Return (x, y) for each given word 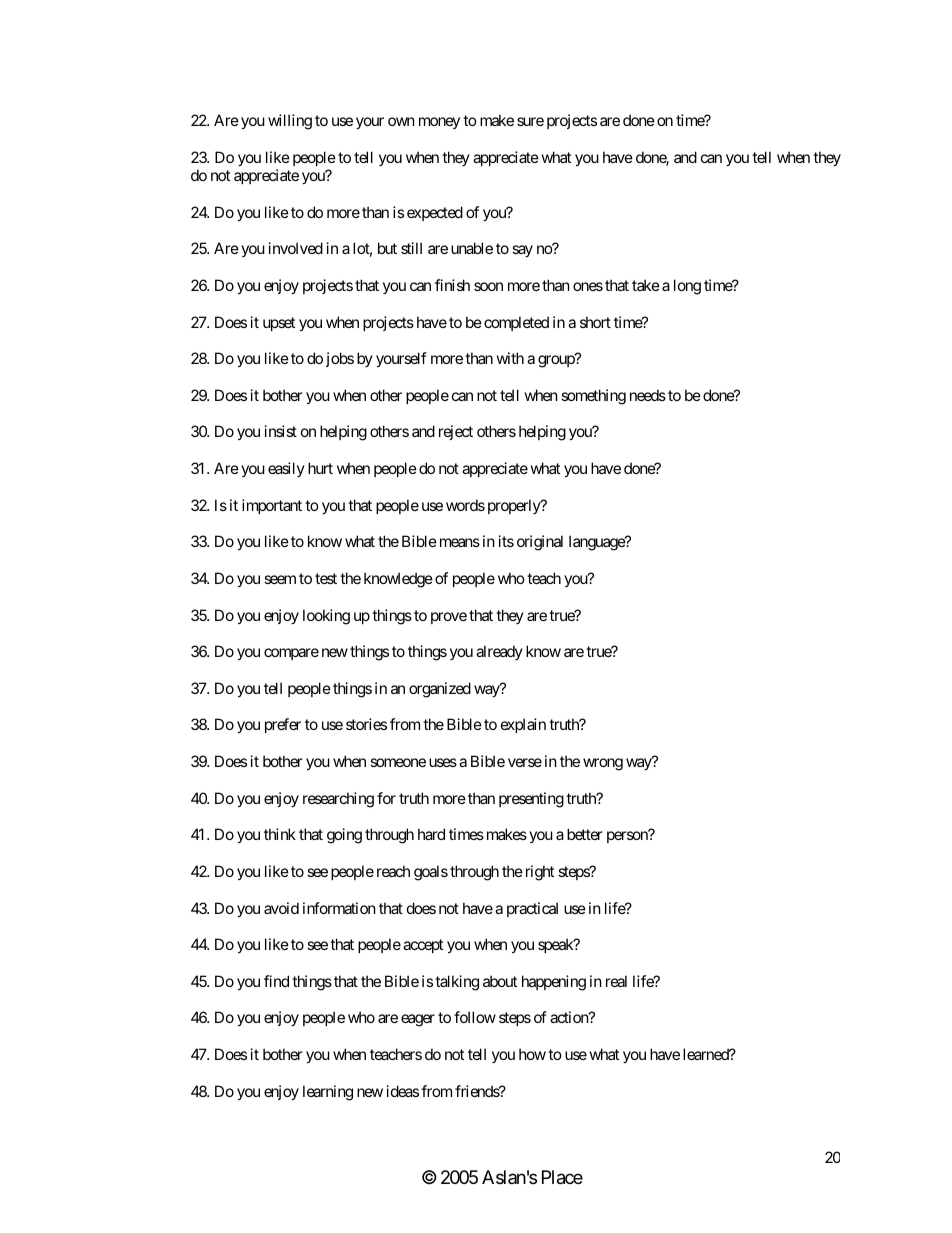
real (616, 981)
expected (435, 213)
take (646, 285)
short (595, 322)
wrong (603, 764)
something (593, 397)
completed (516, 323)
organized (440, 690)
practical (532, 909)
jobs (340, 359)
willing (290, 122)
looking (326, 617)
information (339, 908)
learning (328, 1093)
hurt (320, 468)
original (540, 543)
